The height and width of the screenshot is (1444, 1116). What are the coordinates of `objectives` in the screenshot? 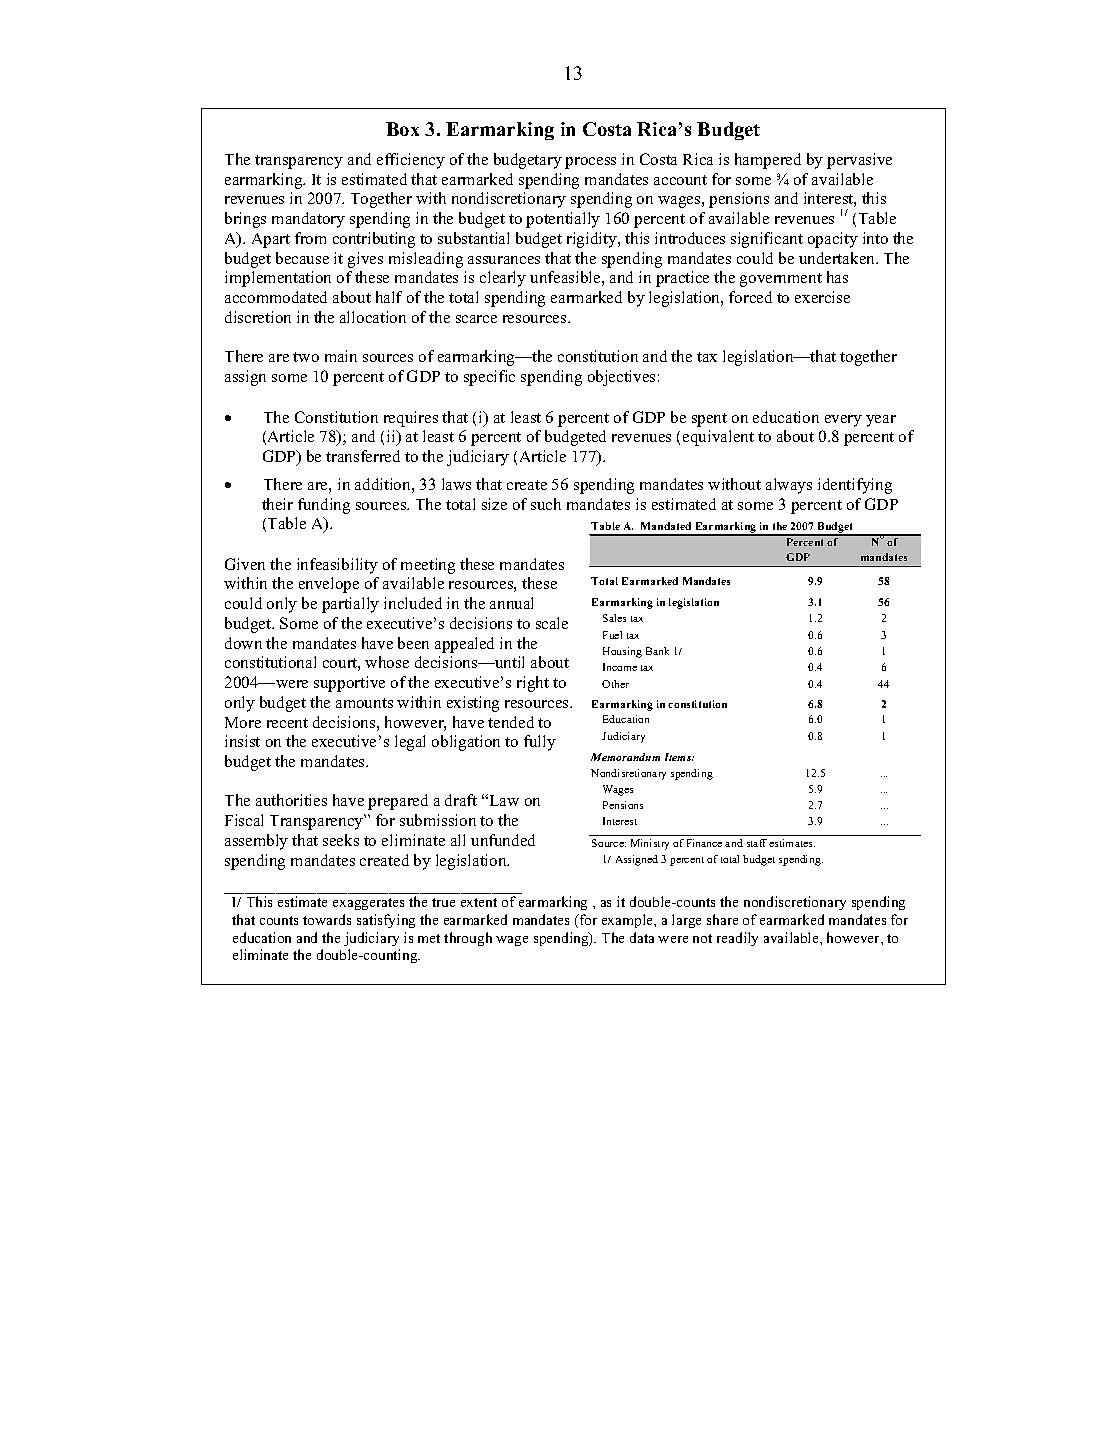 It's located at (621, 378).
